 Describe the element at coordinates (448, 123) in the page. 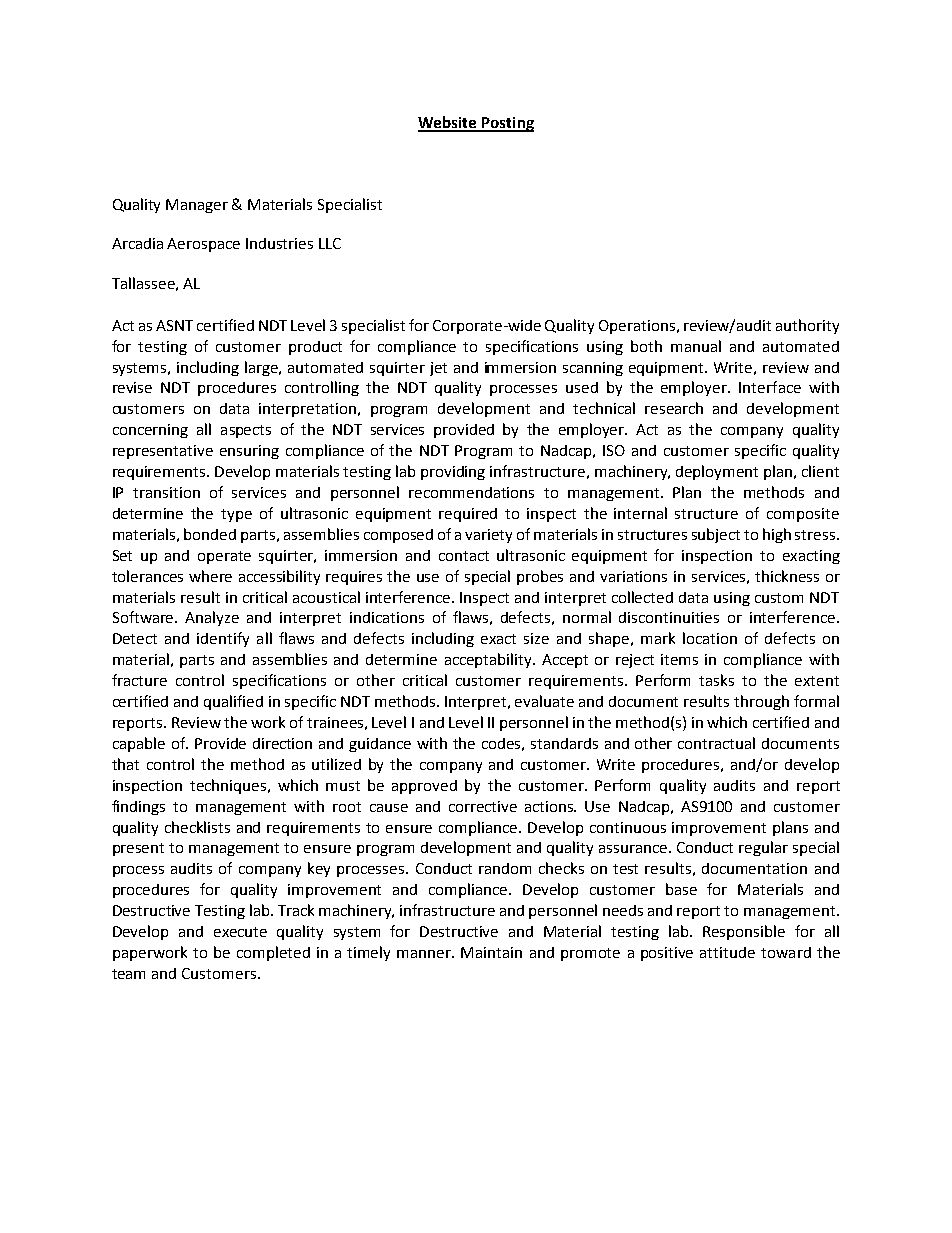

I see `Website` at that location.
